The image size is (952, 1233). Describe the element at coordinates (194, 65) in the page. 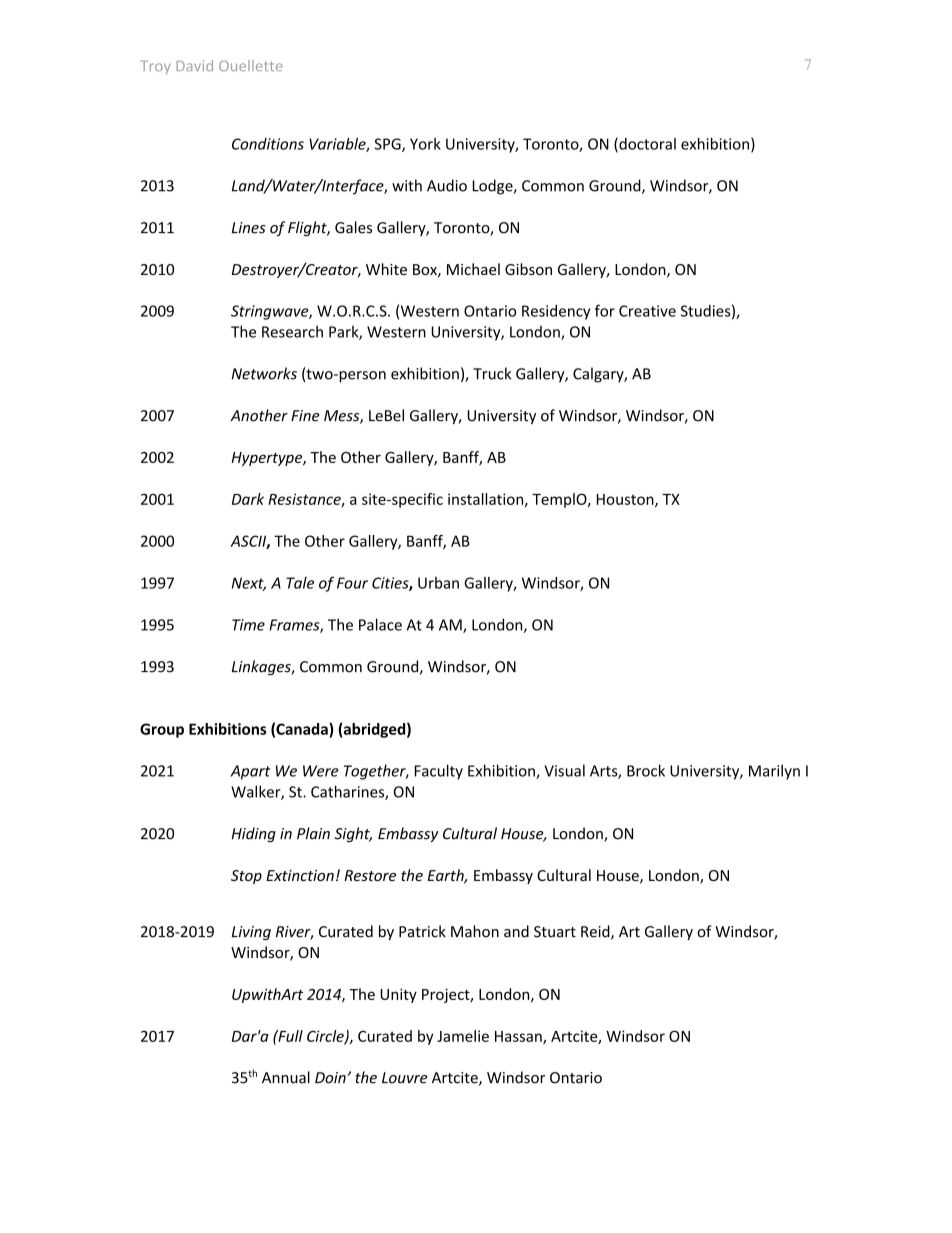

I see `David` at that location.
